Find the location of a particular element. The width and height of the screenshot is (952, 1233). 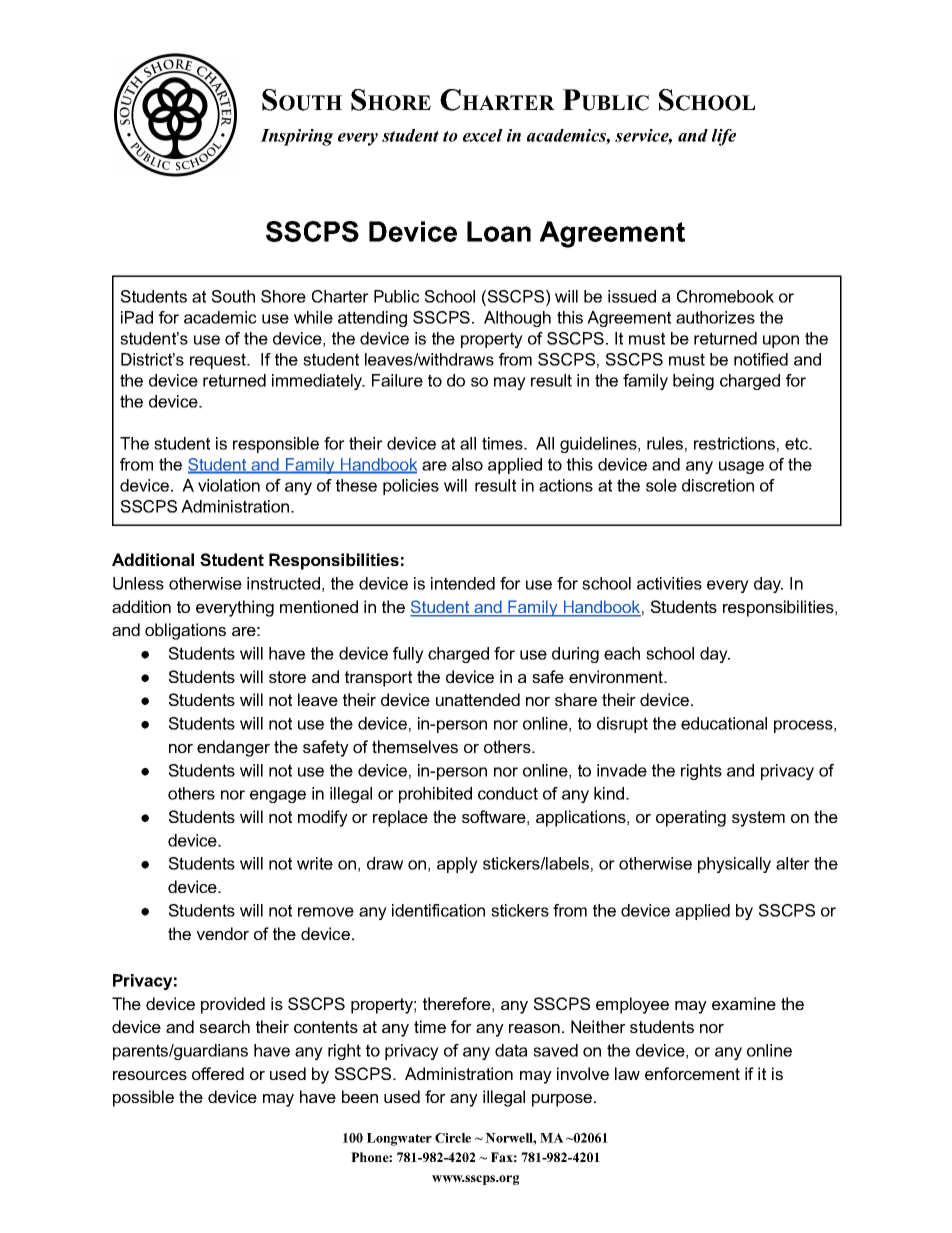

operating is located at coordinates (691, 818).
